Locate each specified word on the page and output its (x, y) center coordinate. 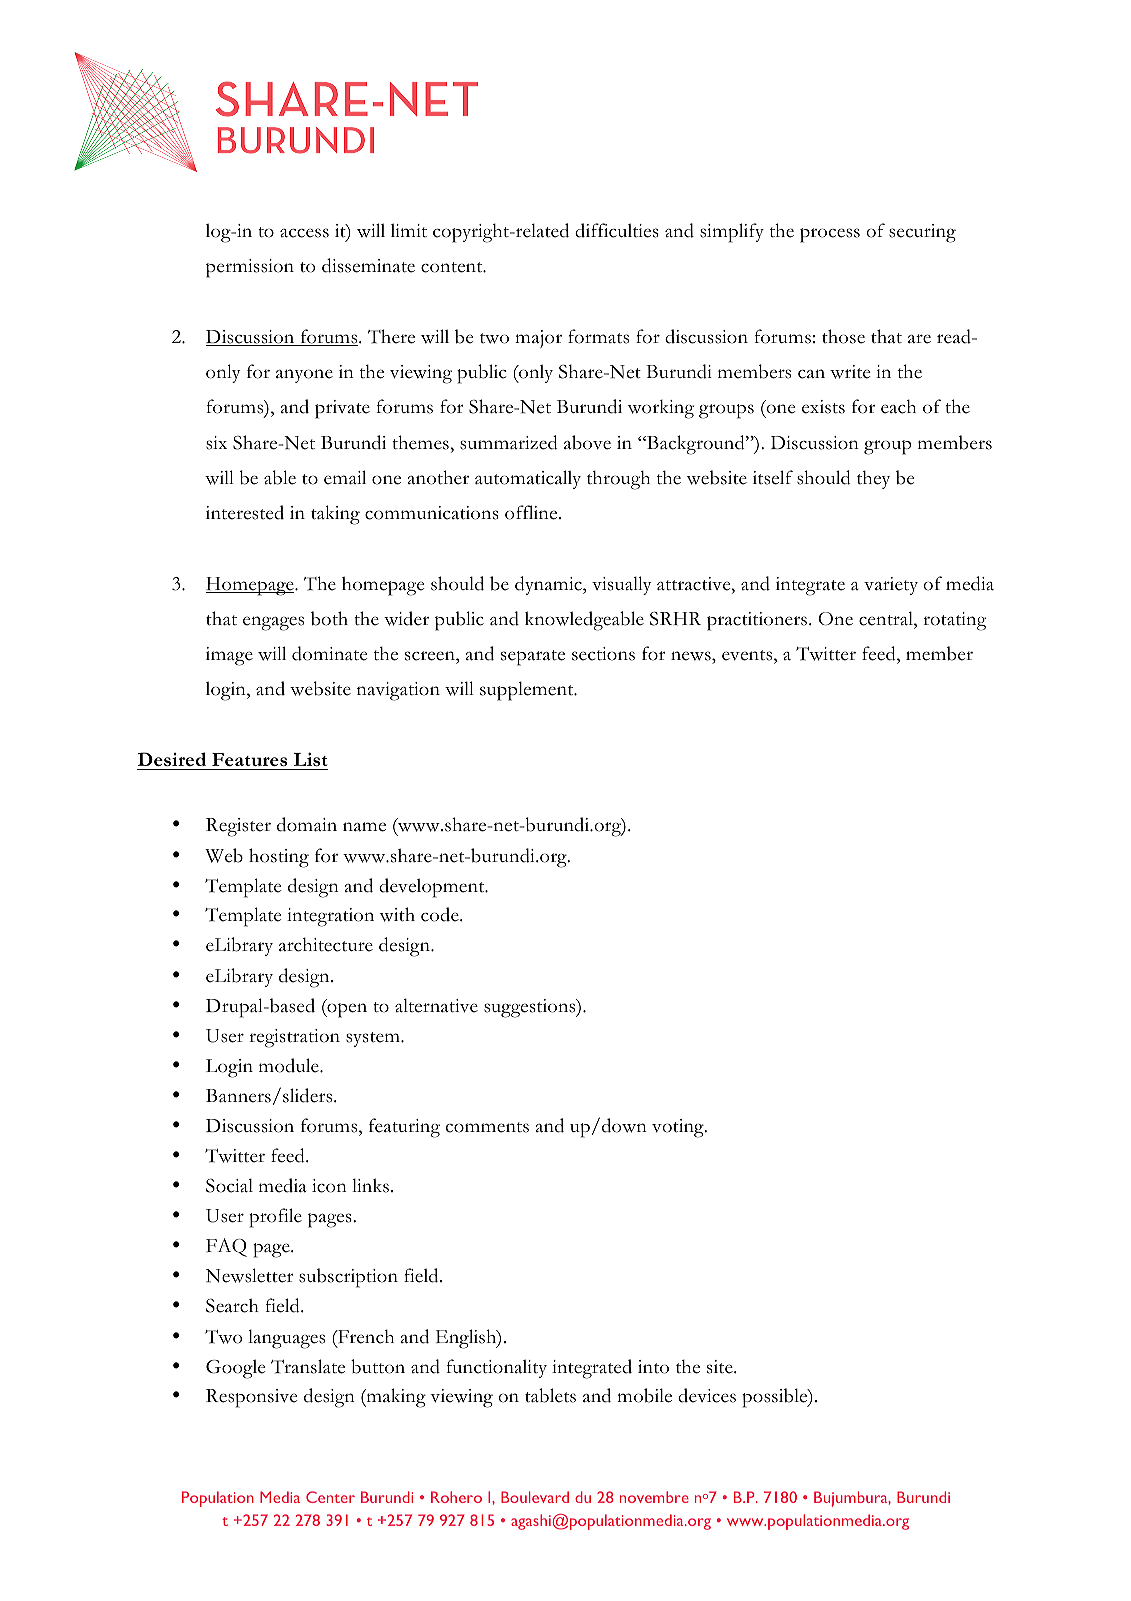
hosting (279, 858)
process (830, 235)
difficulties (617, 230)
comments (487, 1127)
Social (229, 1185)
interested (245, 512)
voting (679, 1128)
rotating (954, 621)
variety (891, 586)
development (433, 888)
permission (250, 268)
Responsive (251, 1398)
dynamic (549, 585)
